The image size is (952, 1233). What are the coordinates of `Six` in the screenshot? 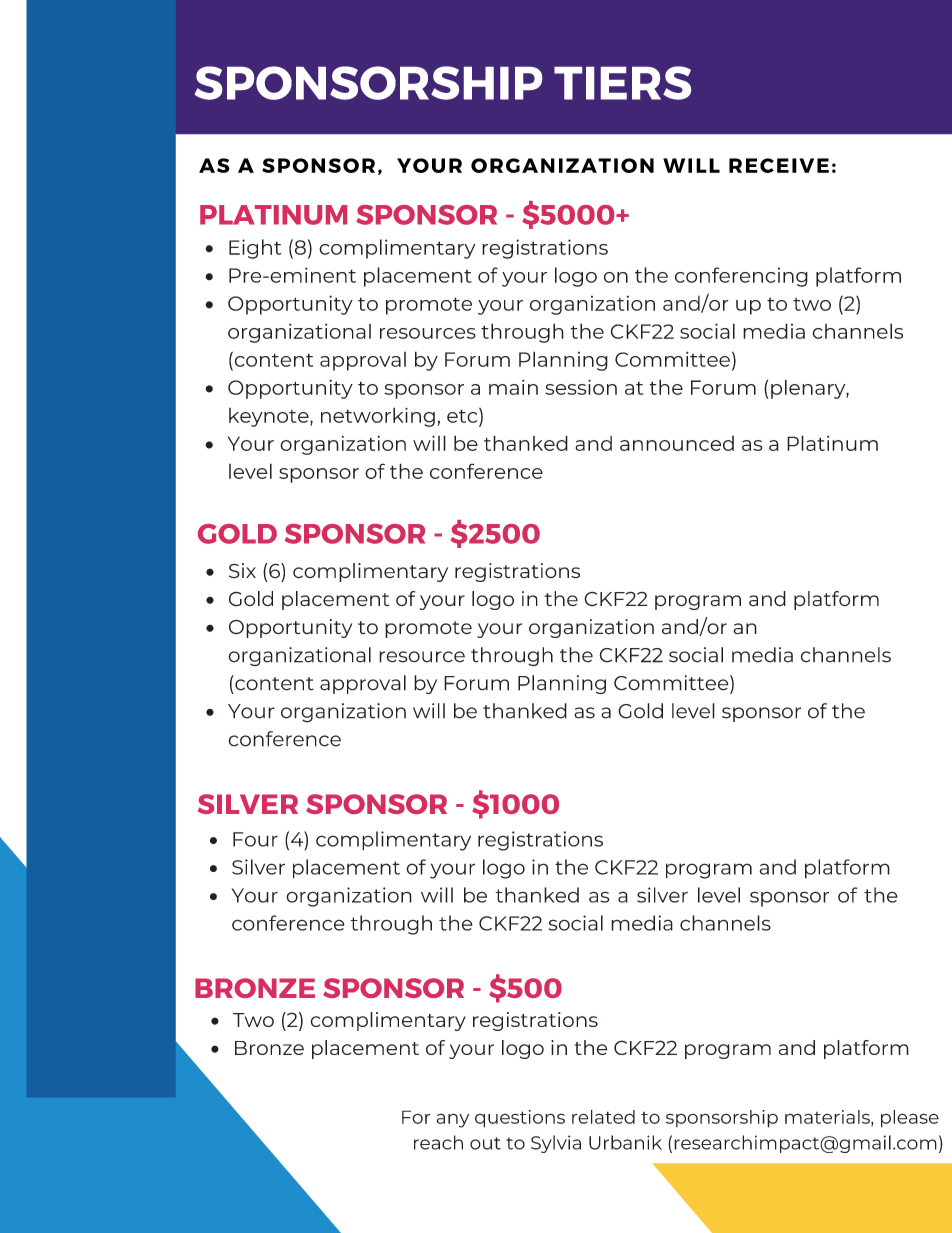 It's located at (242, 571).
